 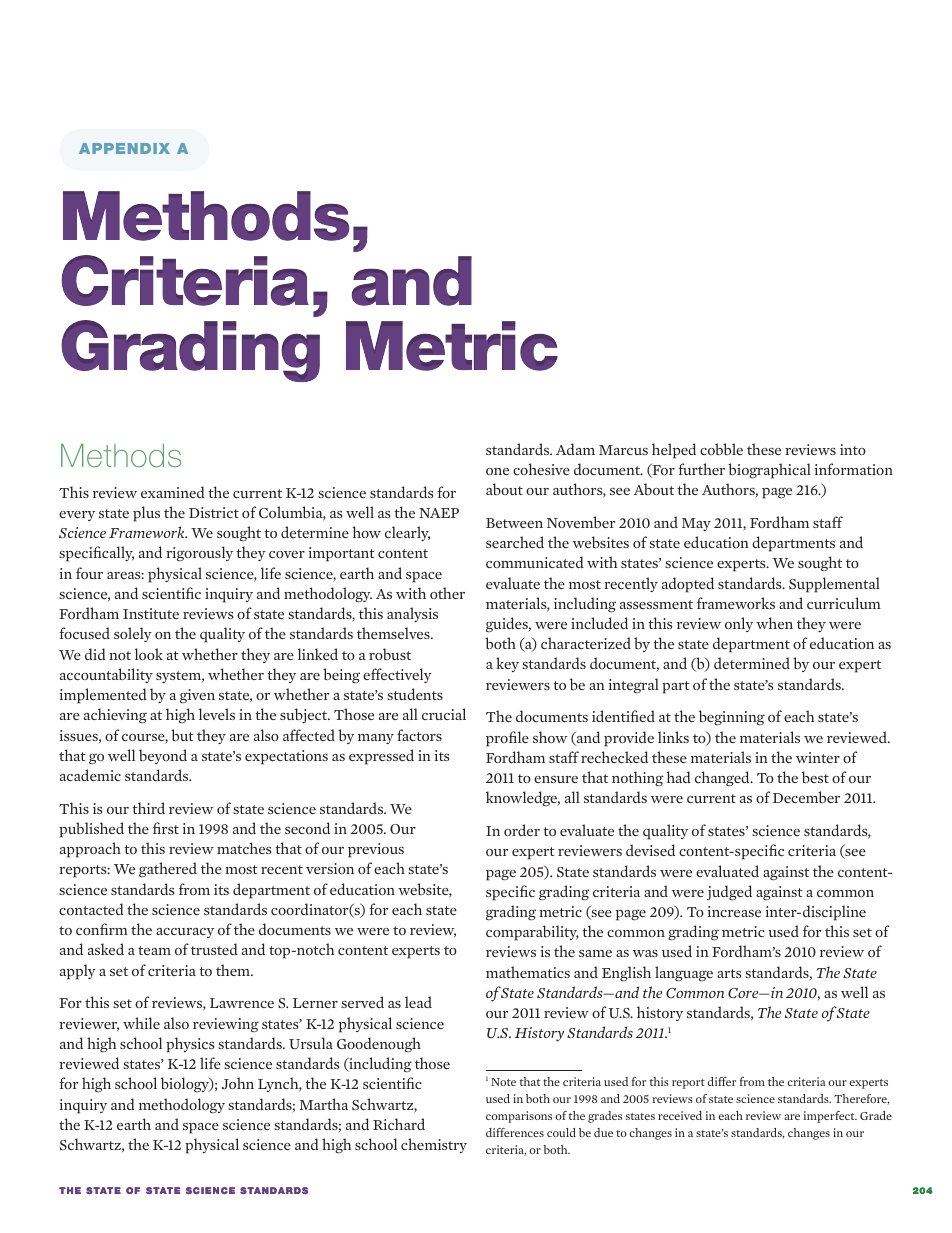 I want to click on December, so click(x=806, y=797).
